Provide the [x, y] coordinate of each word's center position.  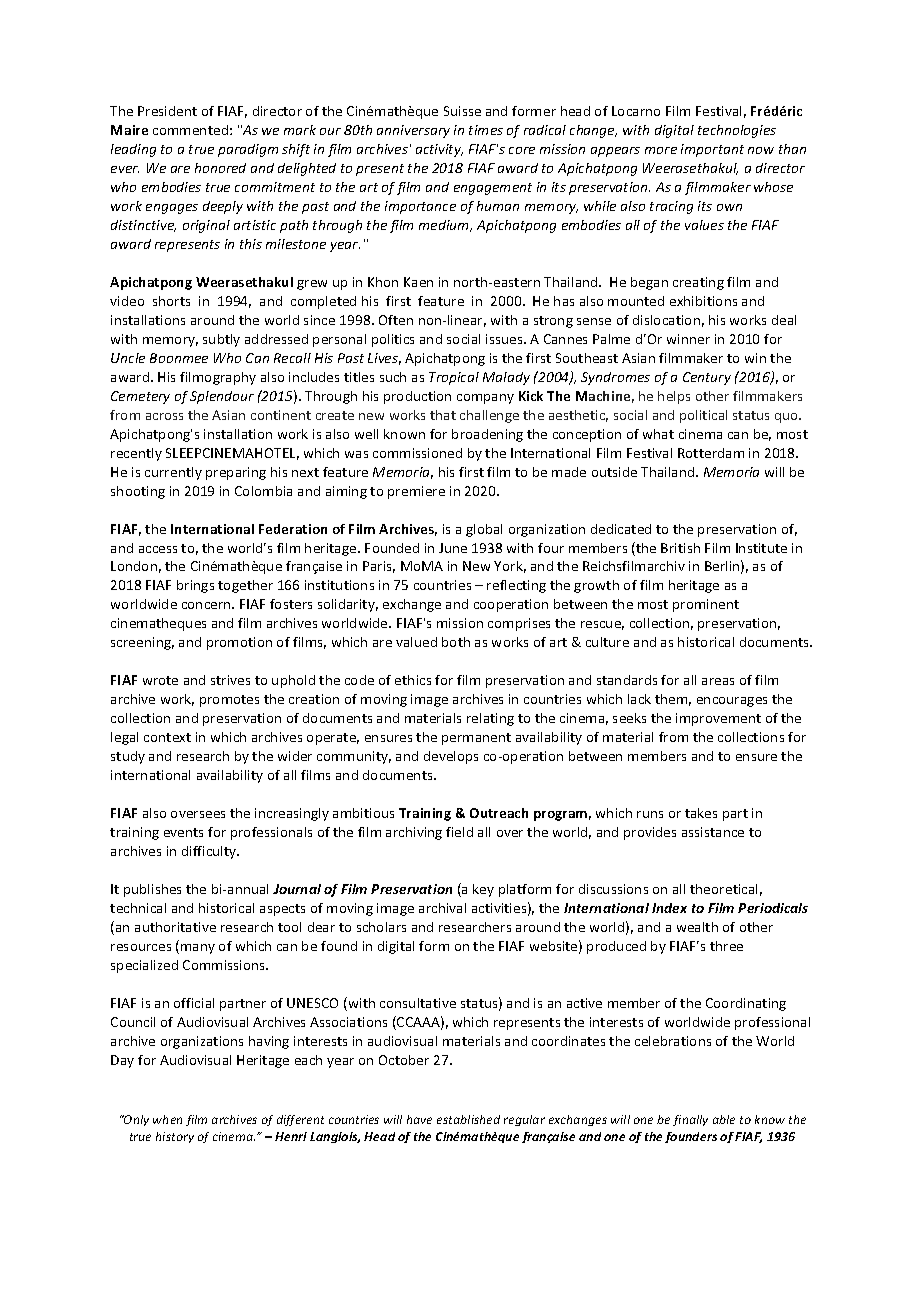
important [712, 150]
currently [173, 473]
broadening [487, 435]
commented [190, 130]
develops [451, 757]
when [167, 1119]
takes [701, 813]
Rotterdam [711, 453]
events [183, 832]
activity [439, 150]
